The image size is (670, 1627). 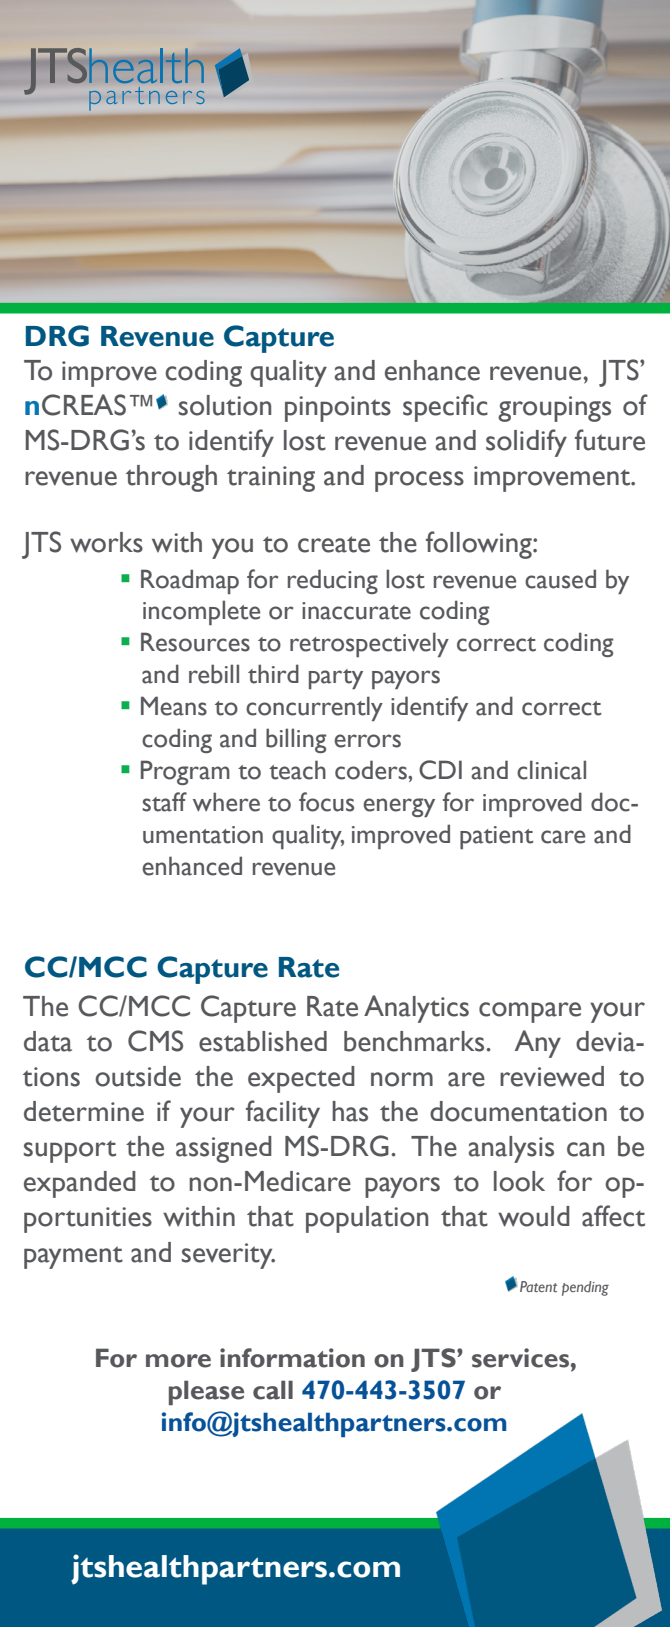 I want to click on staff, so click(x=164, y=802).
